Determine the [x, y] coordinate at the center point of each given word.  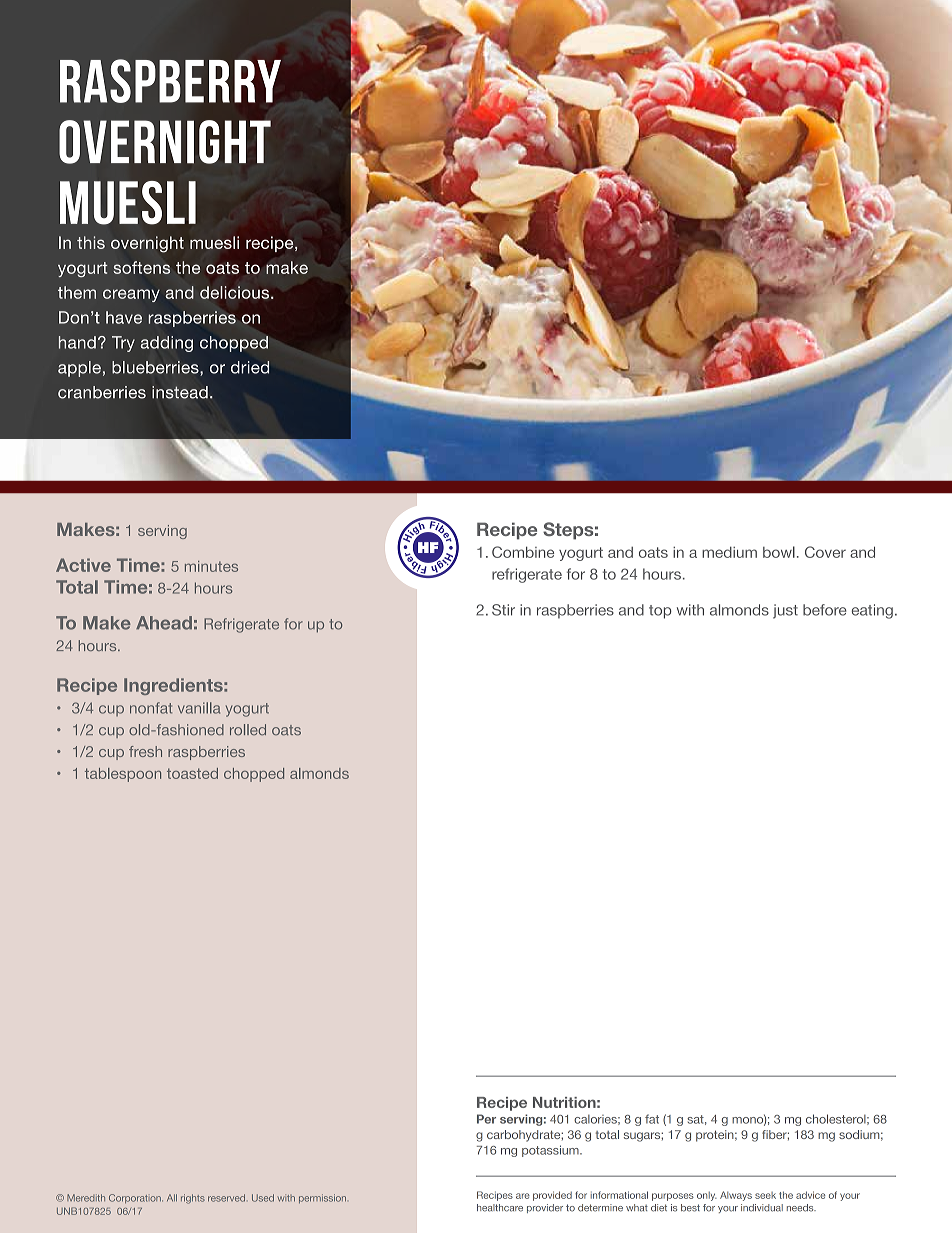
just [785, 611]
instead [180, 392]
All [172, 1198]
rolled [248, 730]
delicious [236, 292]
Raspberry [170, 81]
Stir [503, 610]
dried [250, 367]
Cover [825, 552]
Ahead [164, 623]
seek [765, 1195]
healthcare [500, 1208]
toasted [192, 773]
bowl [779, 552]
